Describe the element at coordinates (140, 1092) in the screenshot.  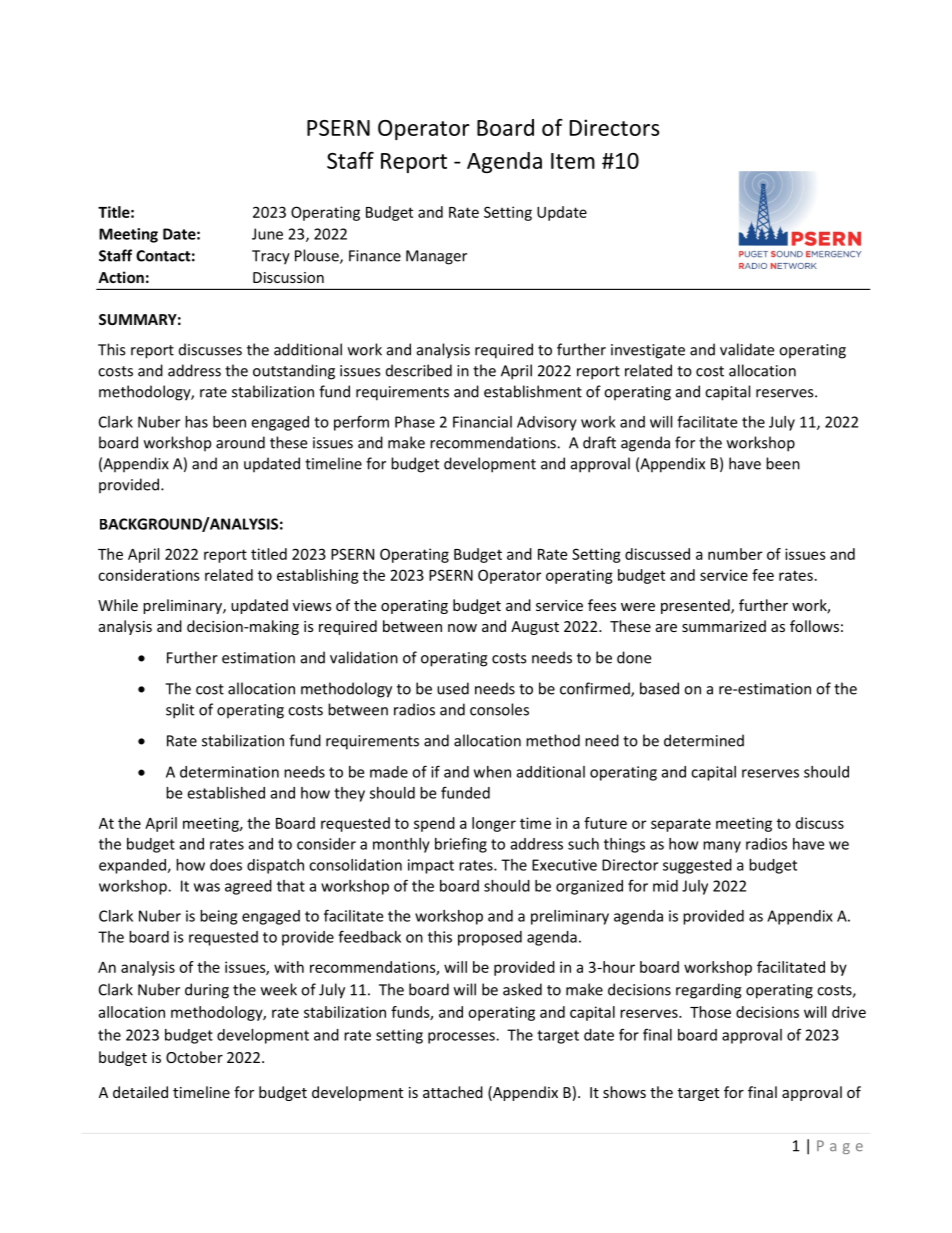
I see `detailed` at that location.
